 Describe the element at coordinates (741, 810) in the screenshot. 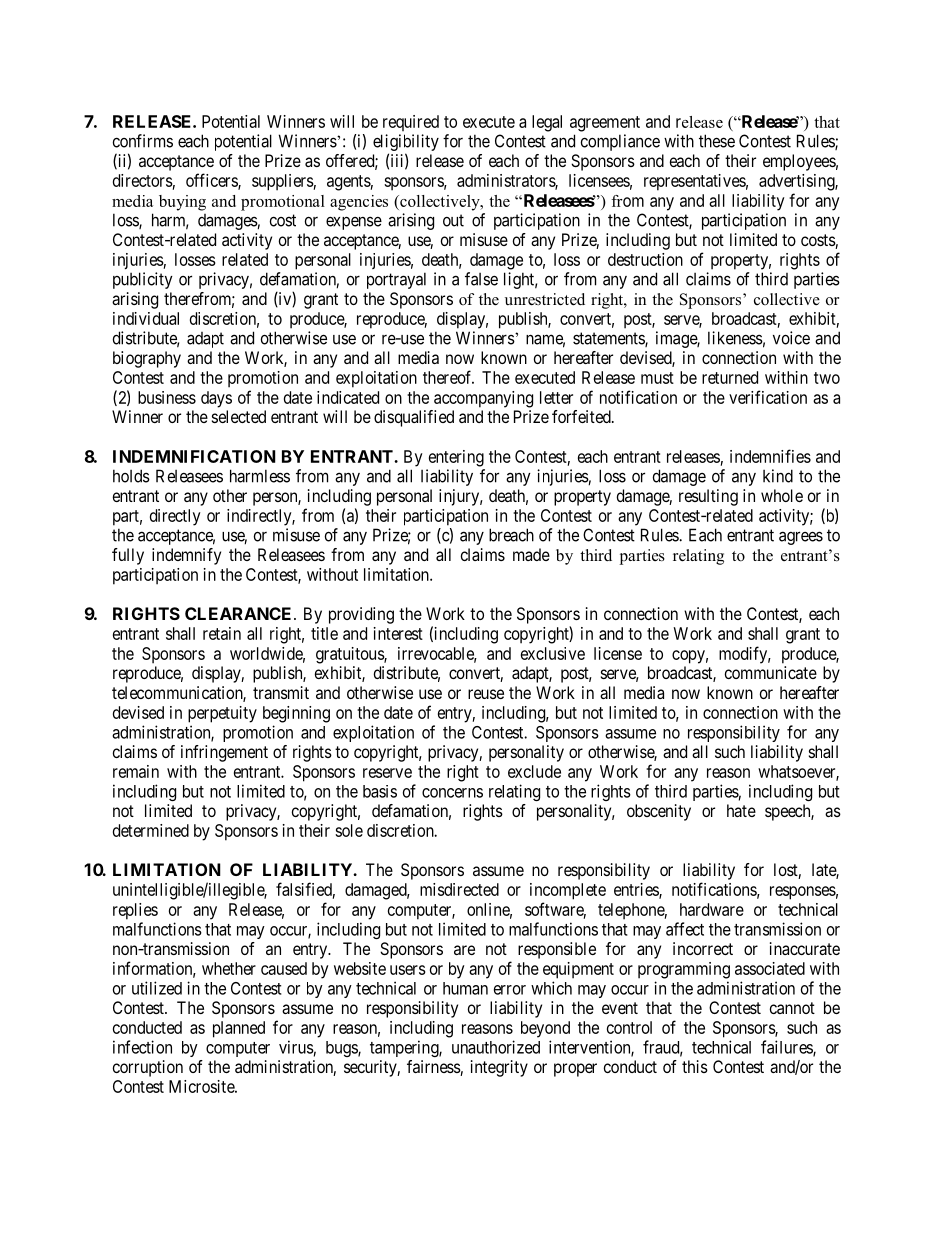

I see `hate` at that location.
